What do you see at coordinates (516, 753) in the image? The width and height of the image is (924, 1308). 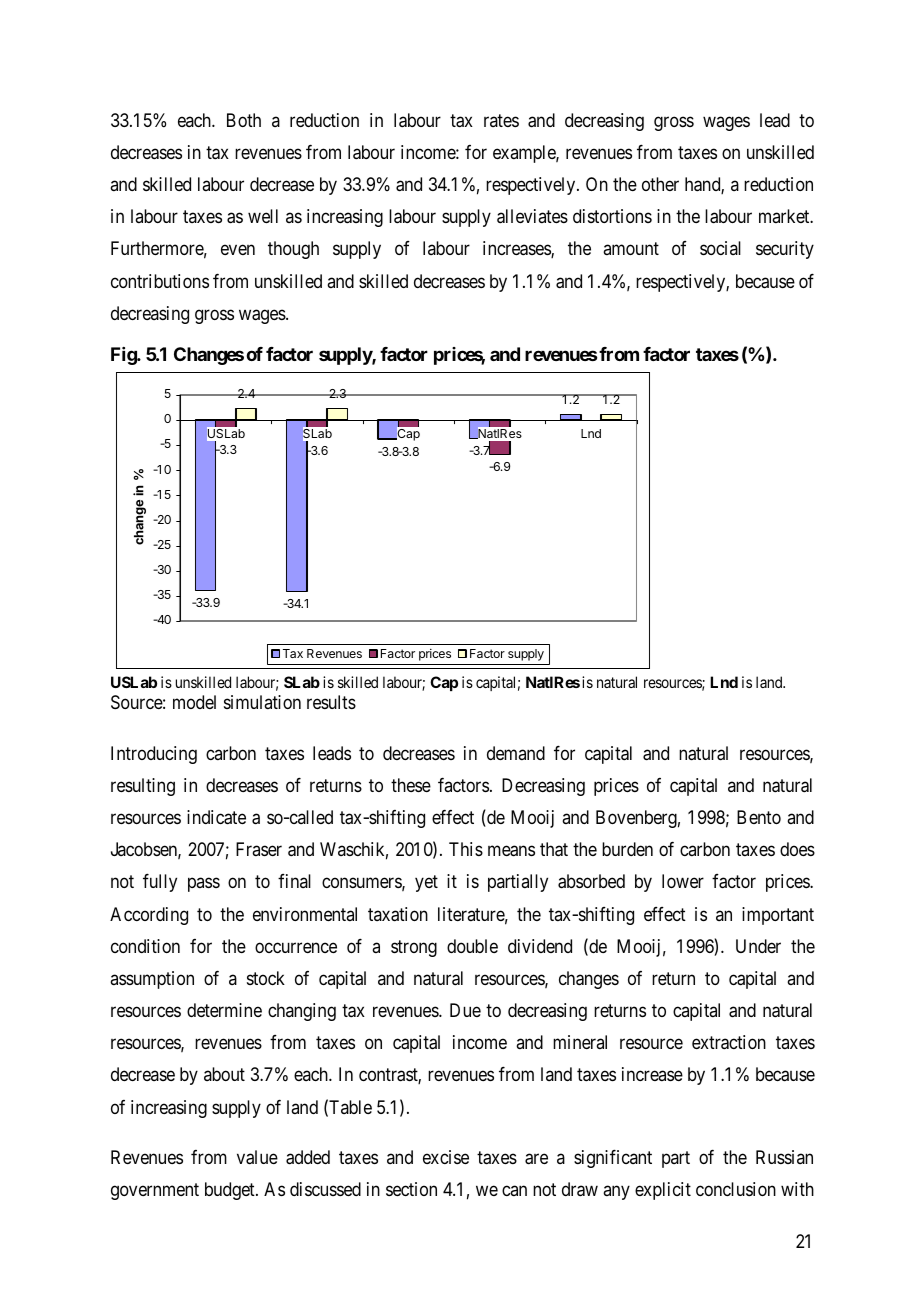 I see `demand` at bounding box center [516, 753].
